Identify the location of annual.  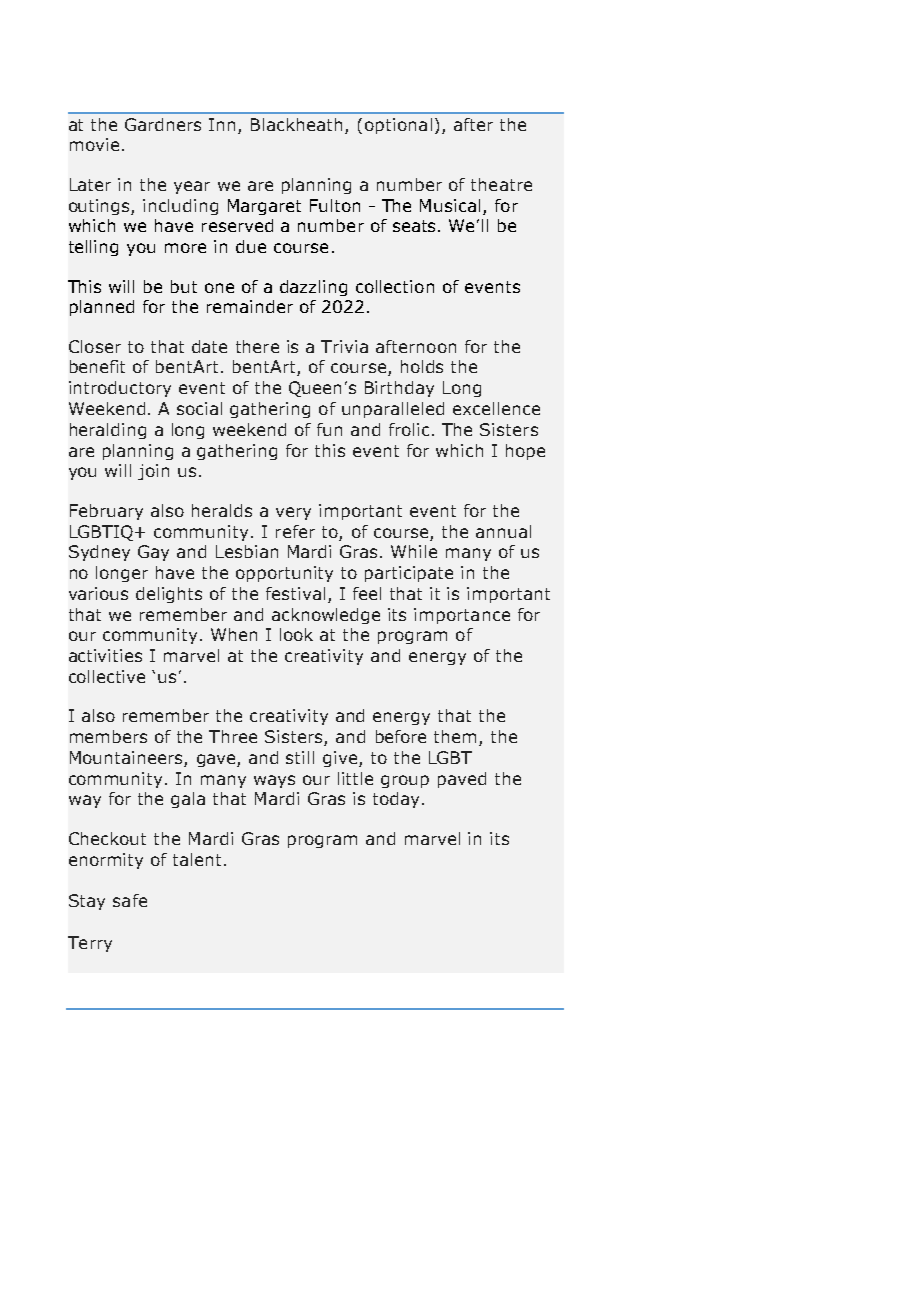
(503, 531).
